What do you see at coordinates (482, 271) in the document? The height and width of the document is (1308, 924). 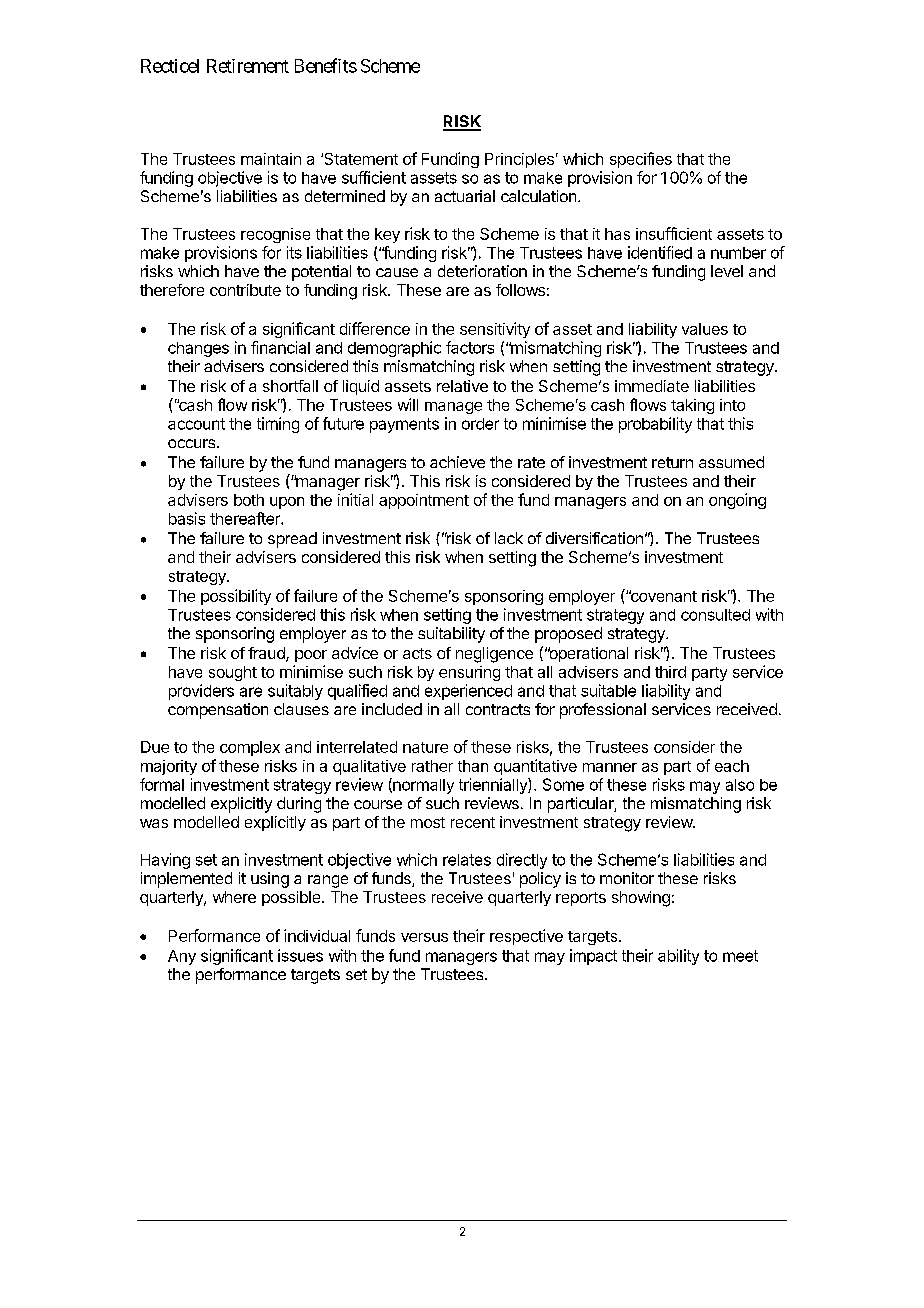 I see `deterioration` at bounding box center [482, 271].
